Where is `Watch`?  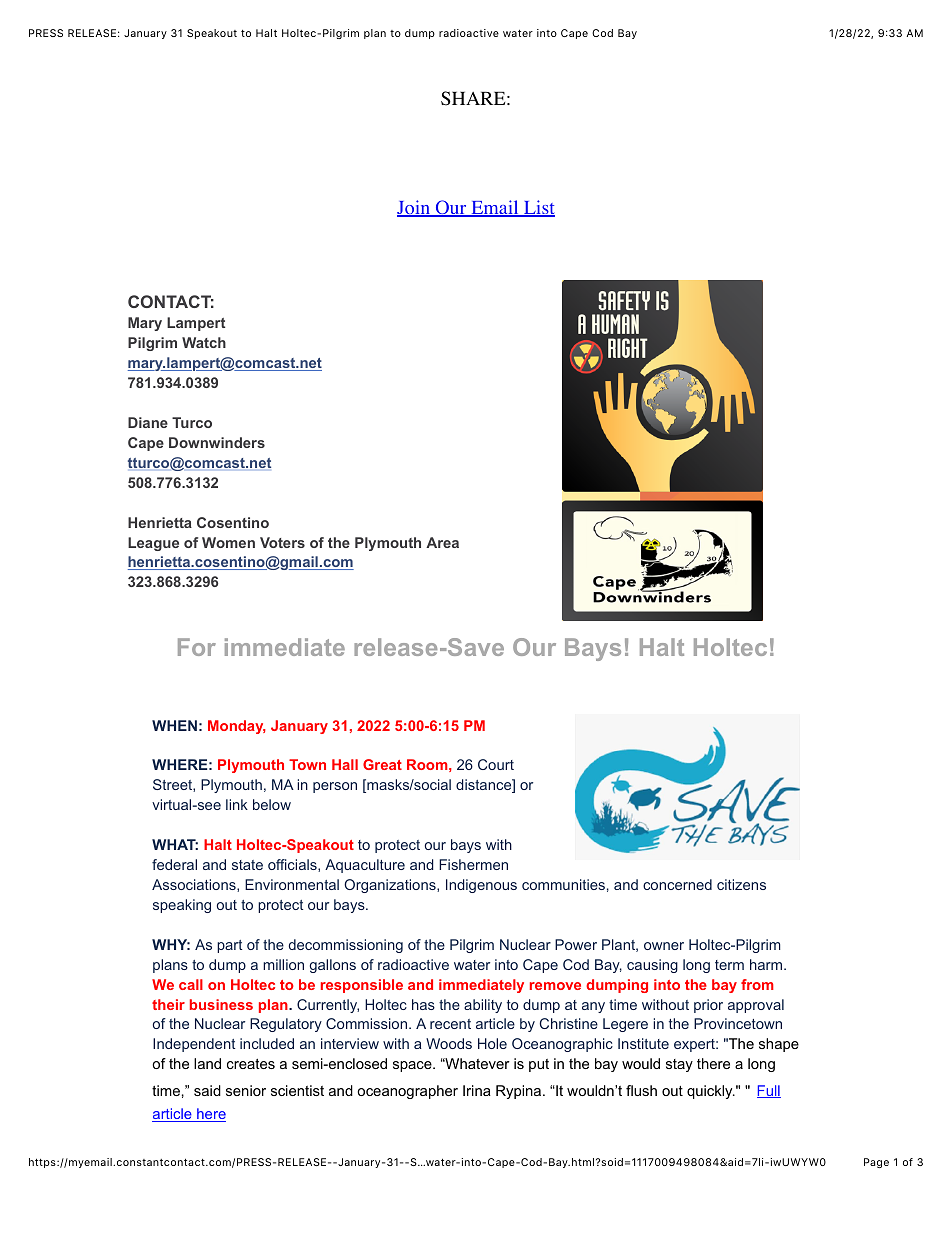 Watch is located at coordinates (204, 342).
